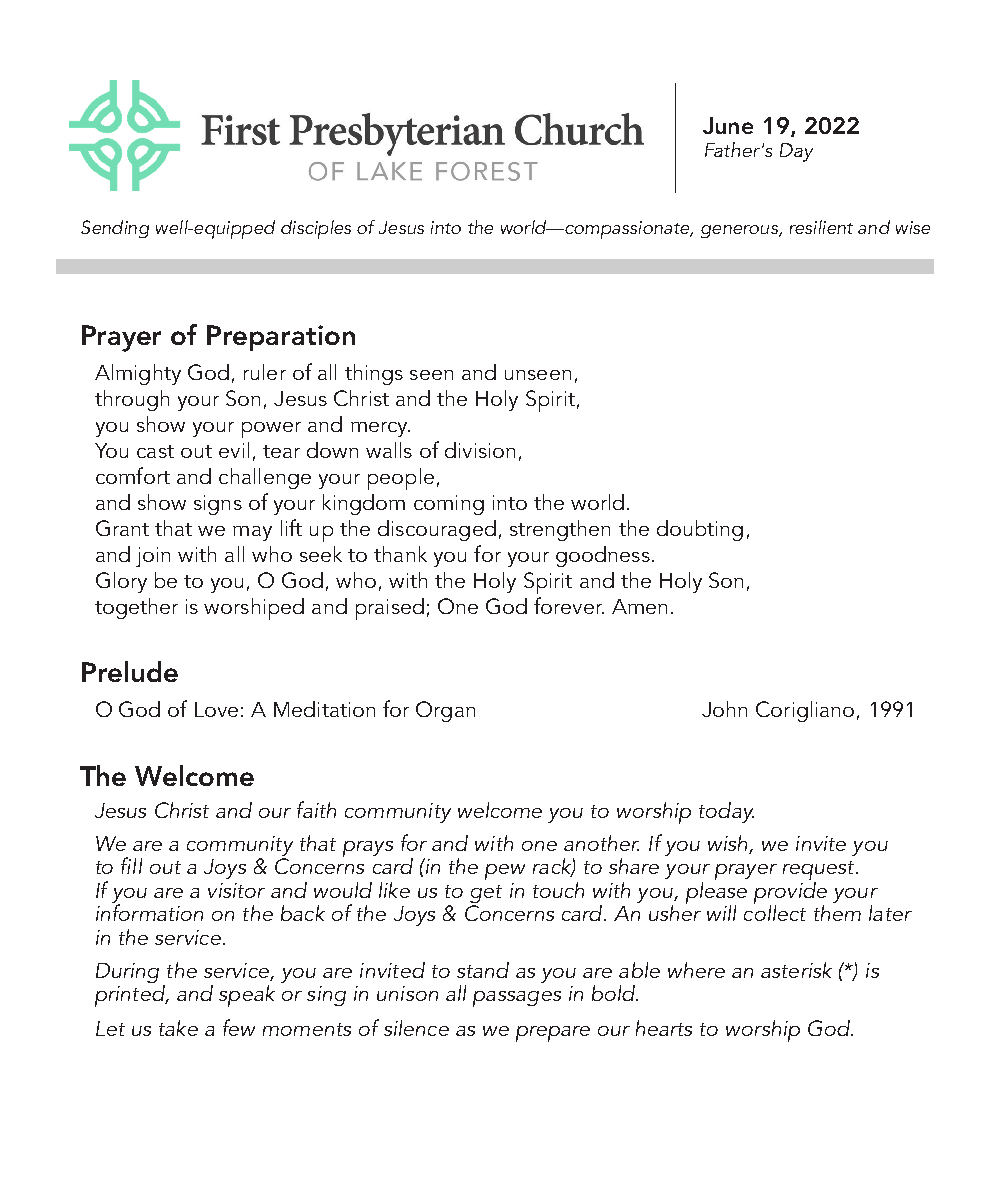 This page has width=991, height=1204. What do you see at coordinates (234, 450) in the page?
I see `evil` at bounding box center [234, 450].
